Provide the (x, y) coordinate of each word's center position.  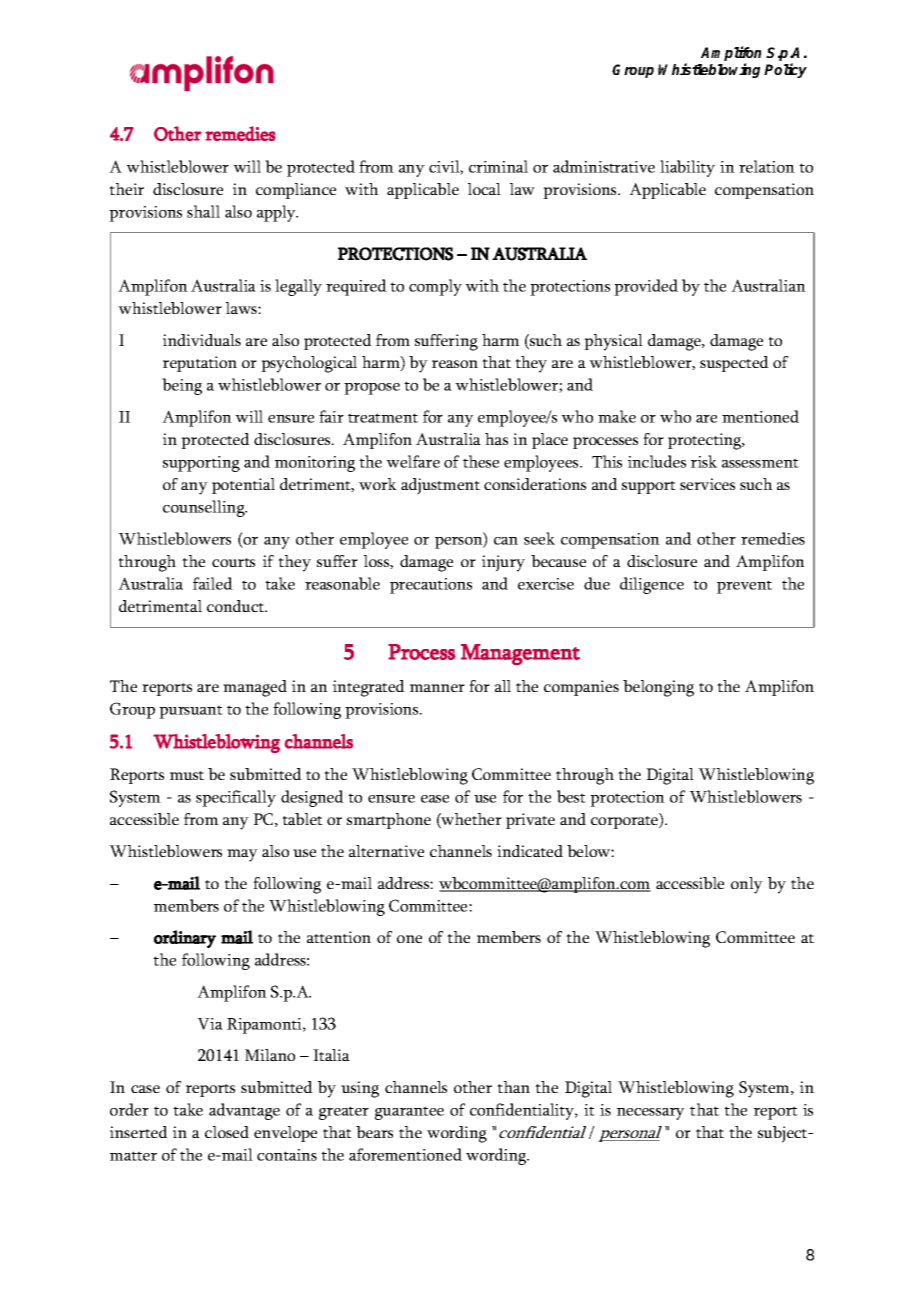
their (126, 189)
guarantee (409, 1113)
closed (227, 1132)
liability (687, 168)
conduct (237, 606)
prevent (744, 587)
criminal (498, 166)
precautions (431, 586)
